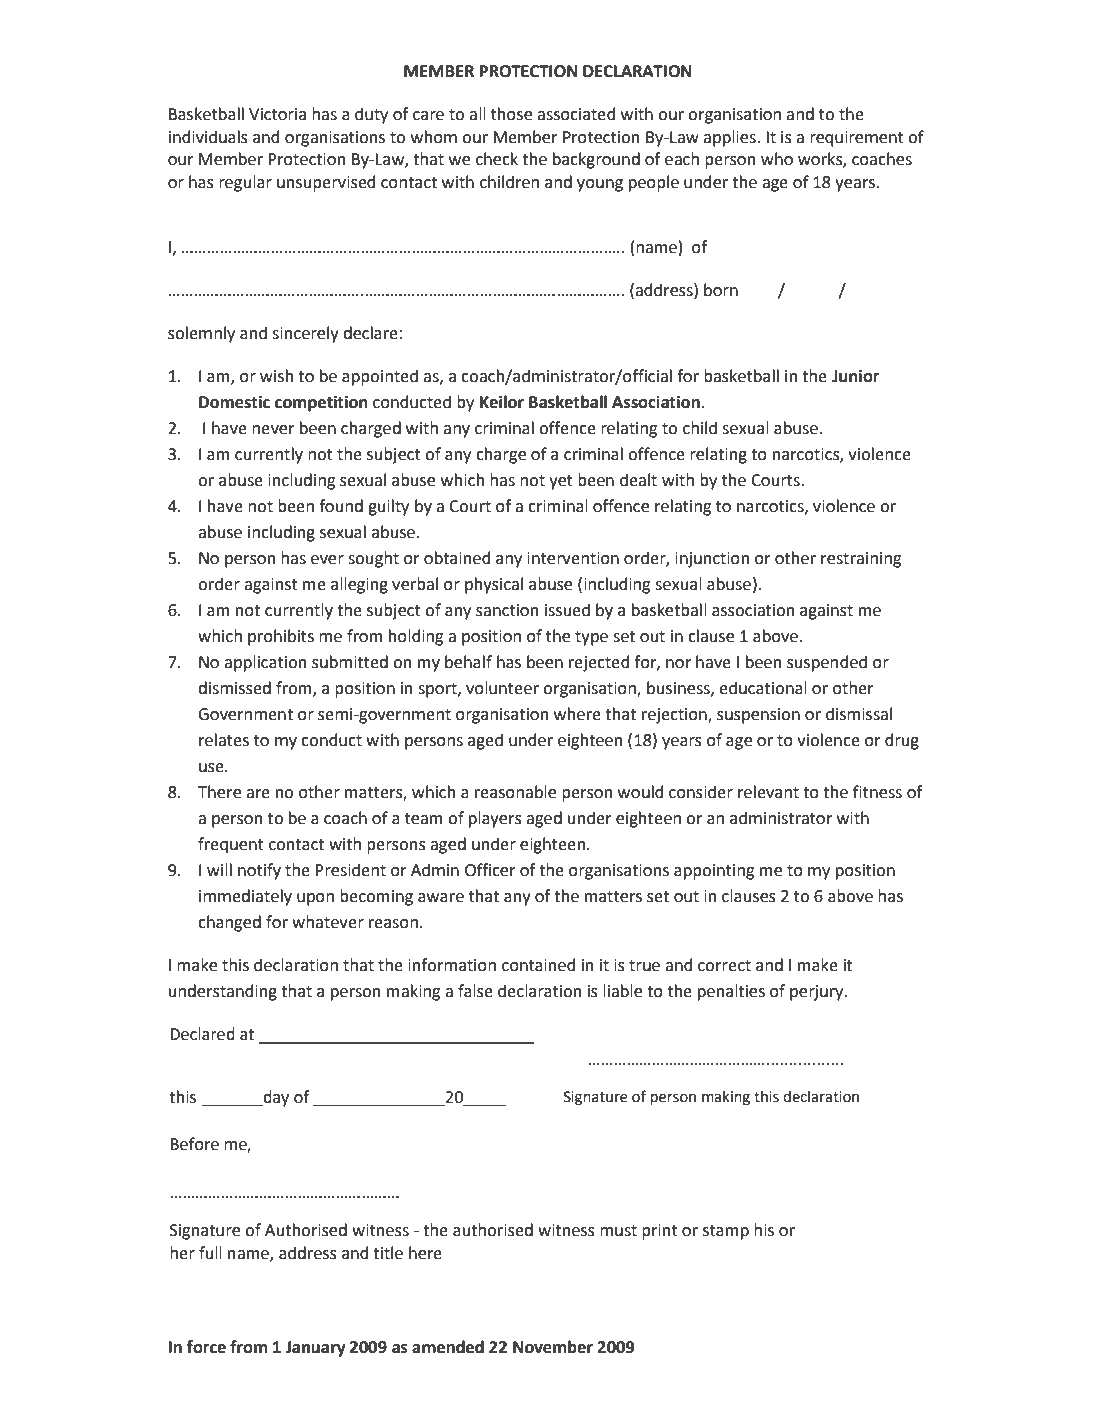  What do you see at coordinates (818, 993) in the page?
I see `perjury` at bounding box center [818, 993].
